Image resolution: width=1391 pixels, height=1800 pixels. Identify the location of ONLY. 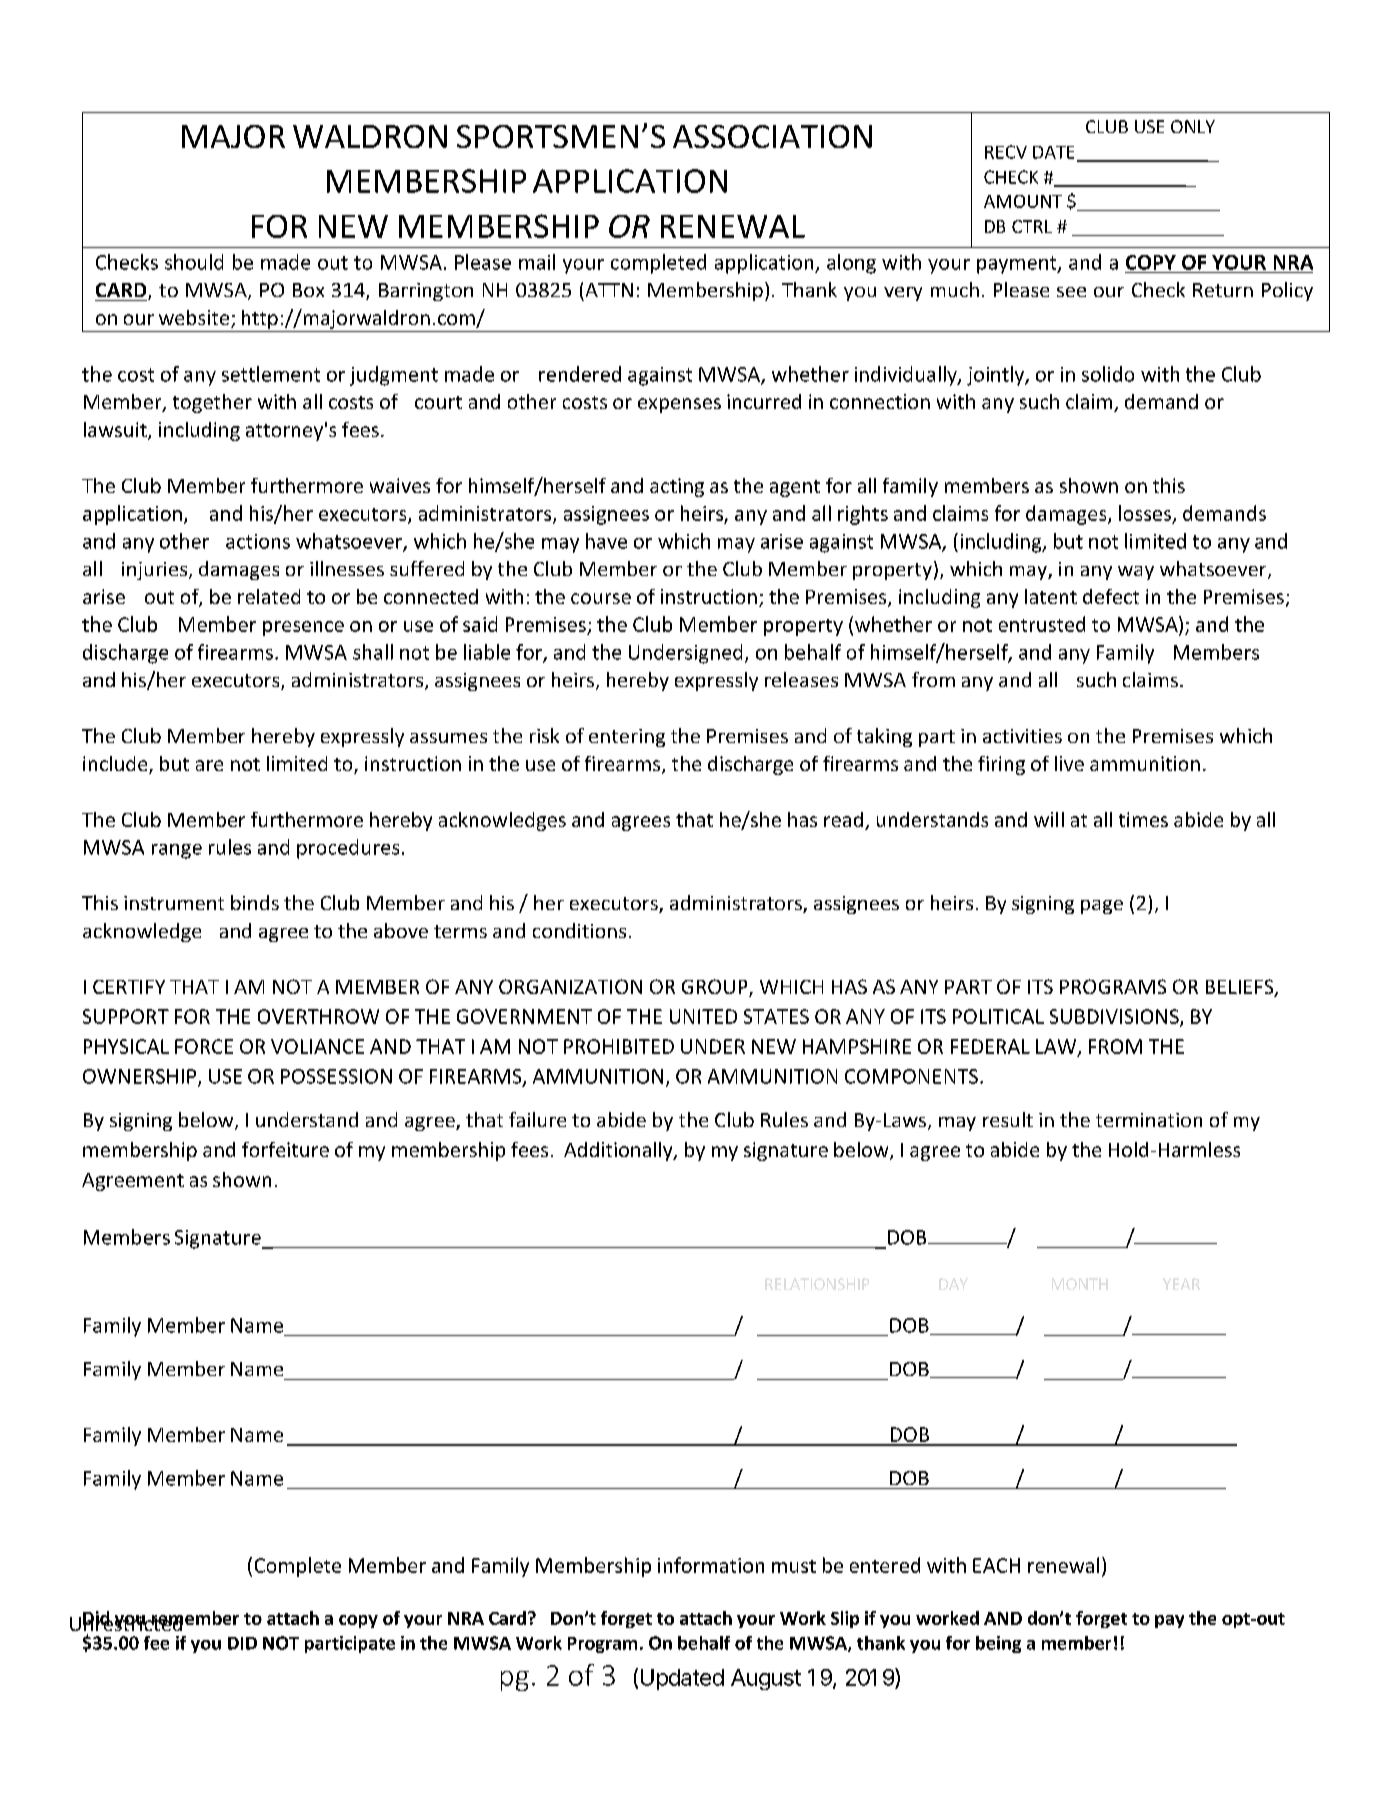
(1193, 126).
